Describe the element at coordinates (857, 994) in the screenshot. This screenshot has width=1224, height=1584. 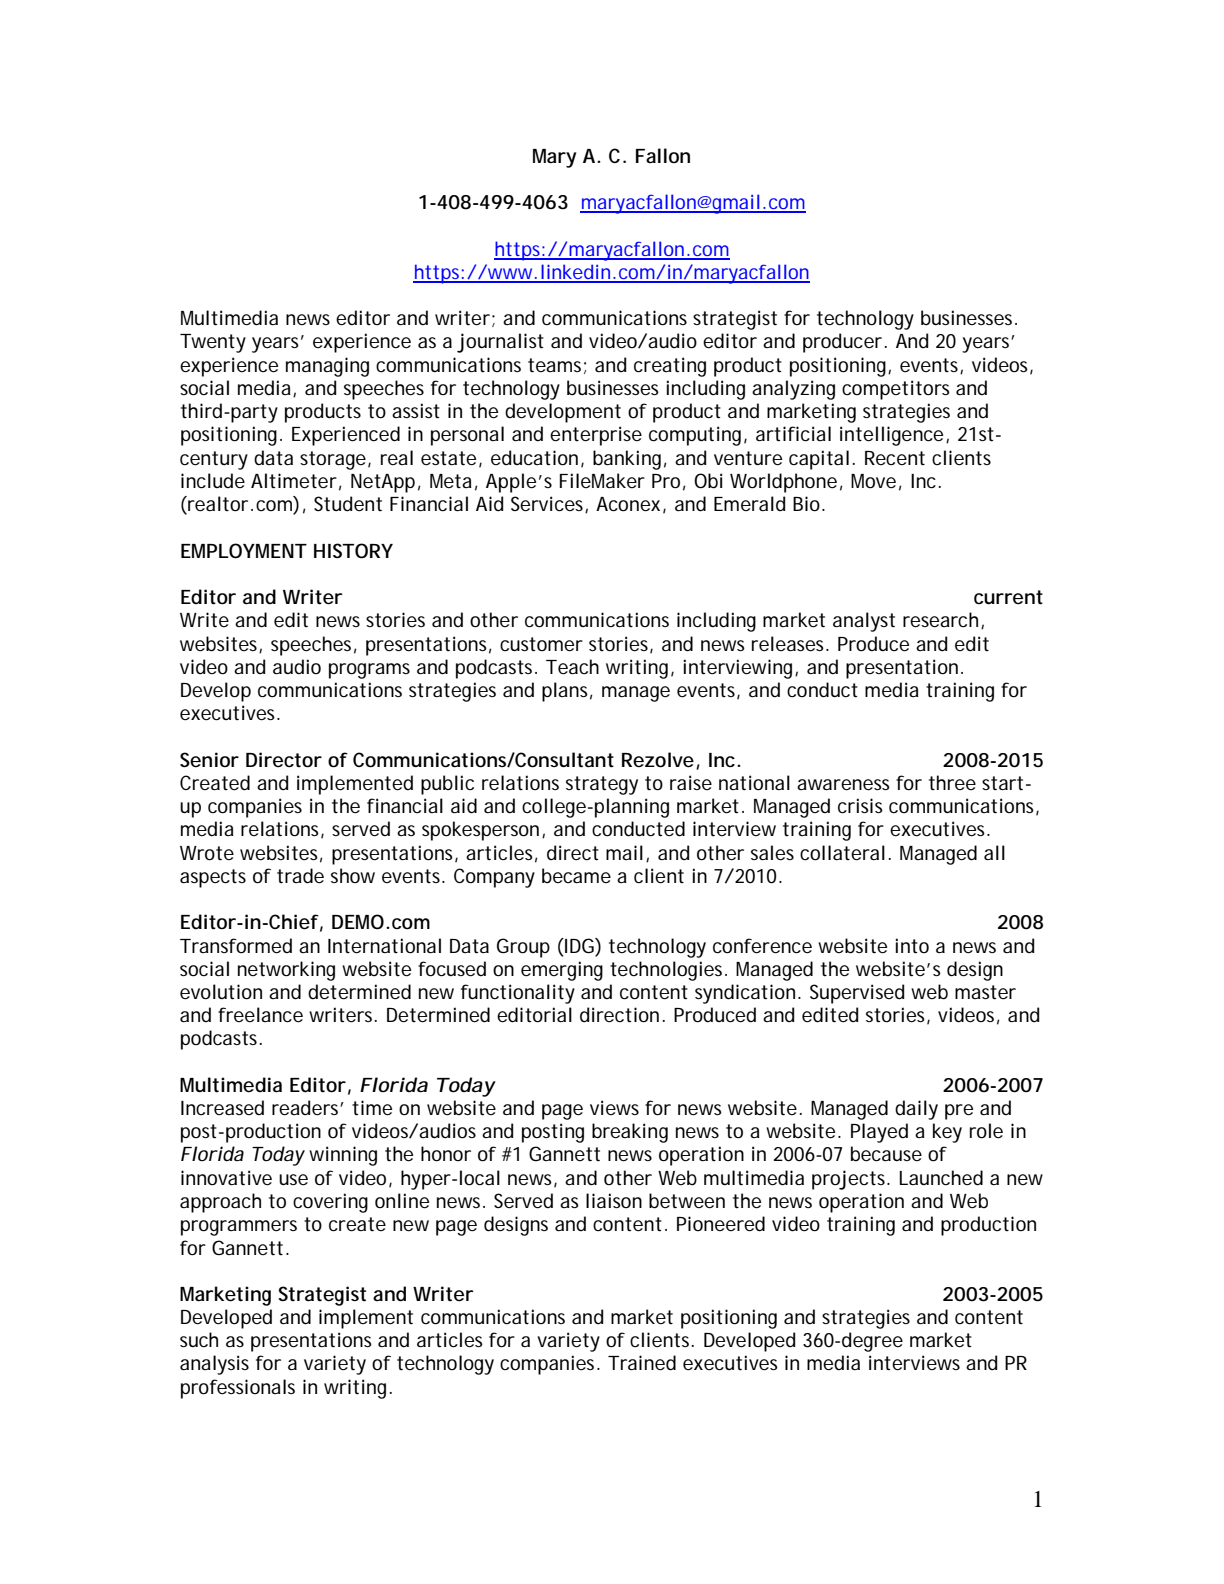
I see `Supervised` at that location.
